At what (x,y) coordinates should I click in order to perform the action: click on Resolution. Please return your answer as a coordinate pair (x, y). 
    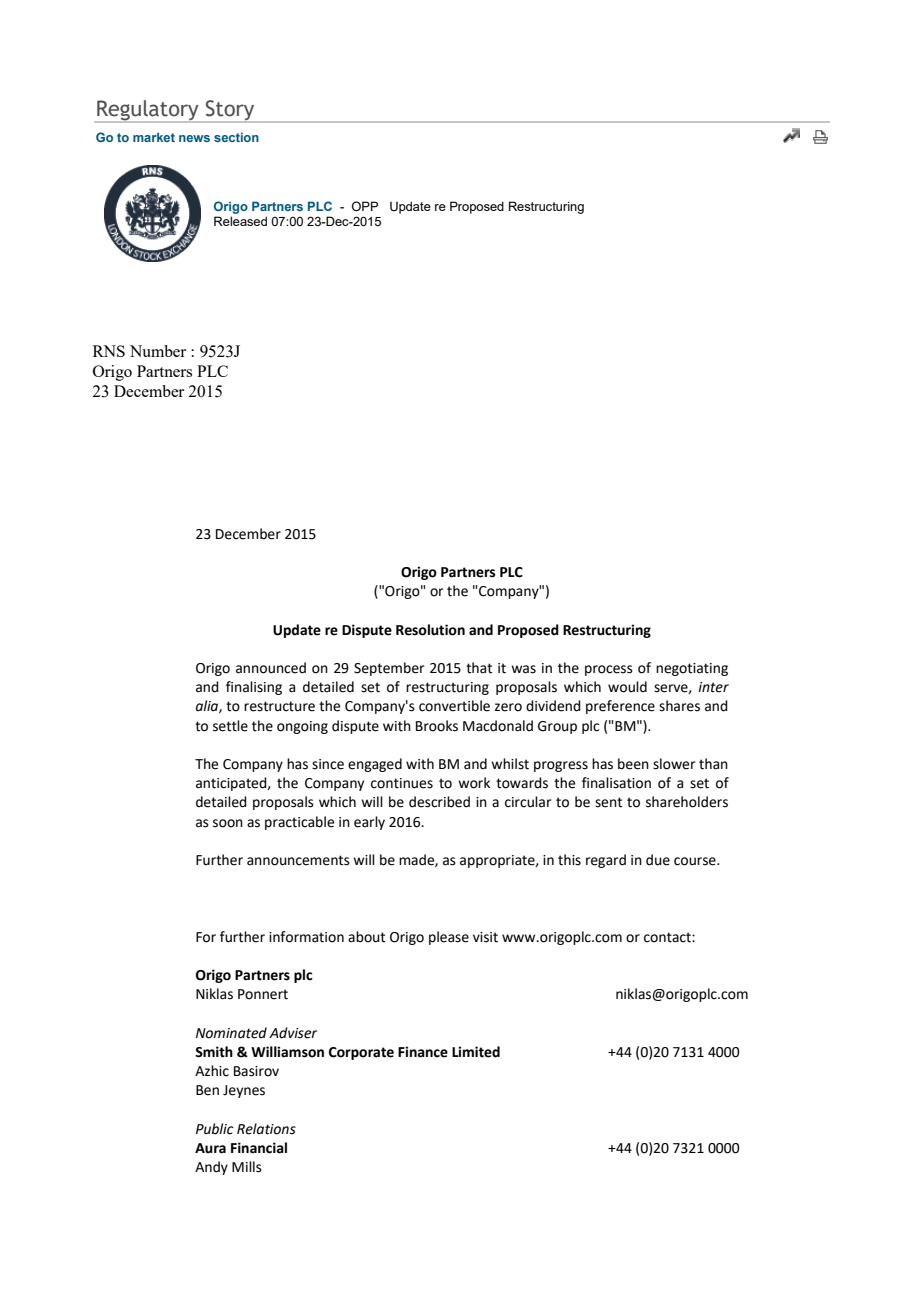
    Looking at the image, I should click on (430, 630).
